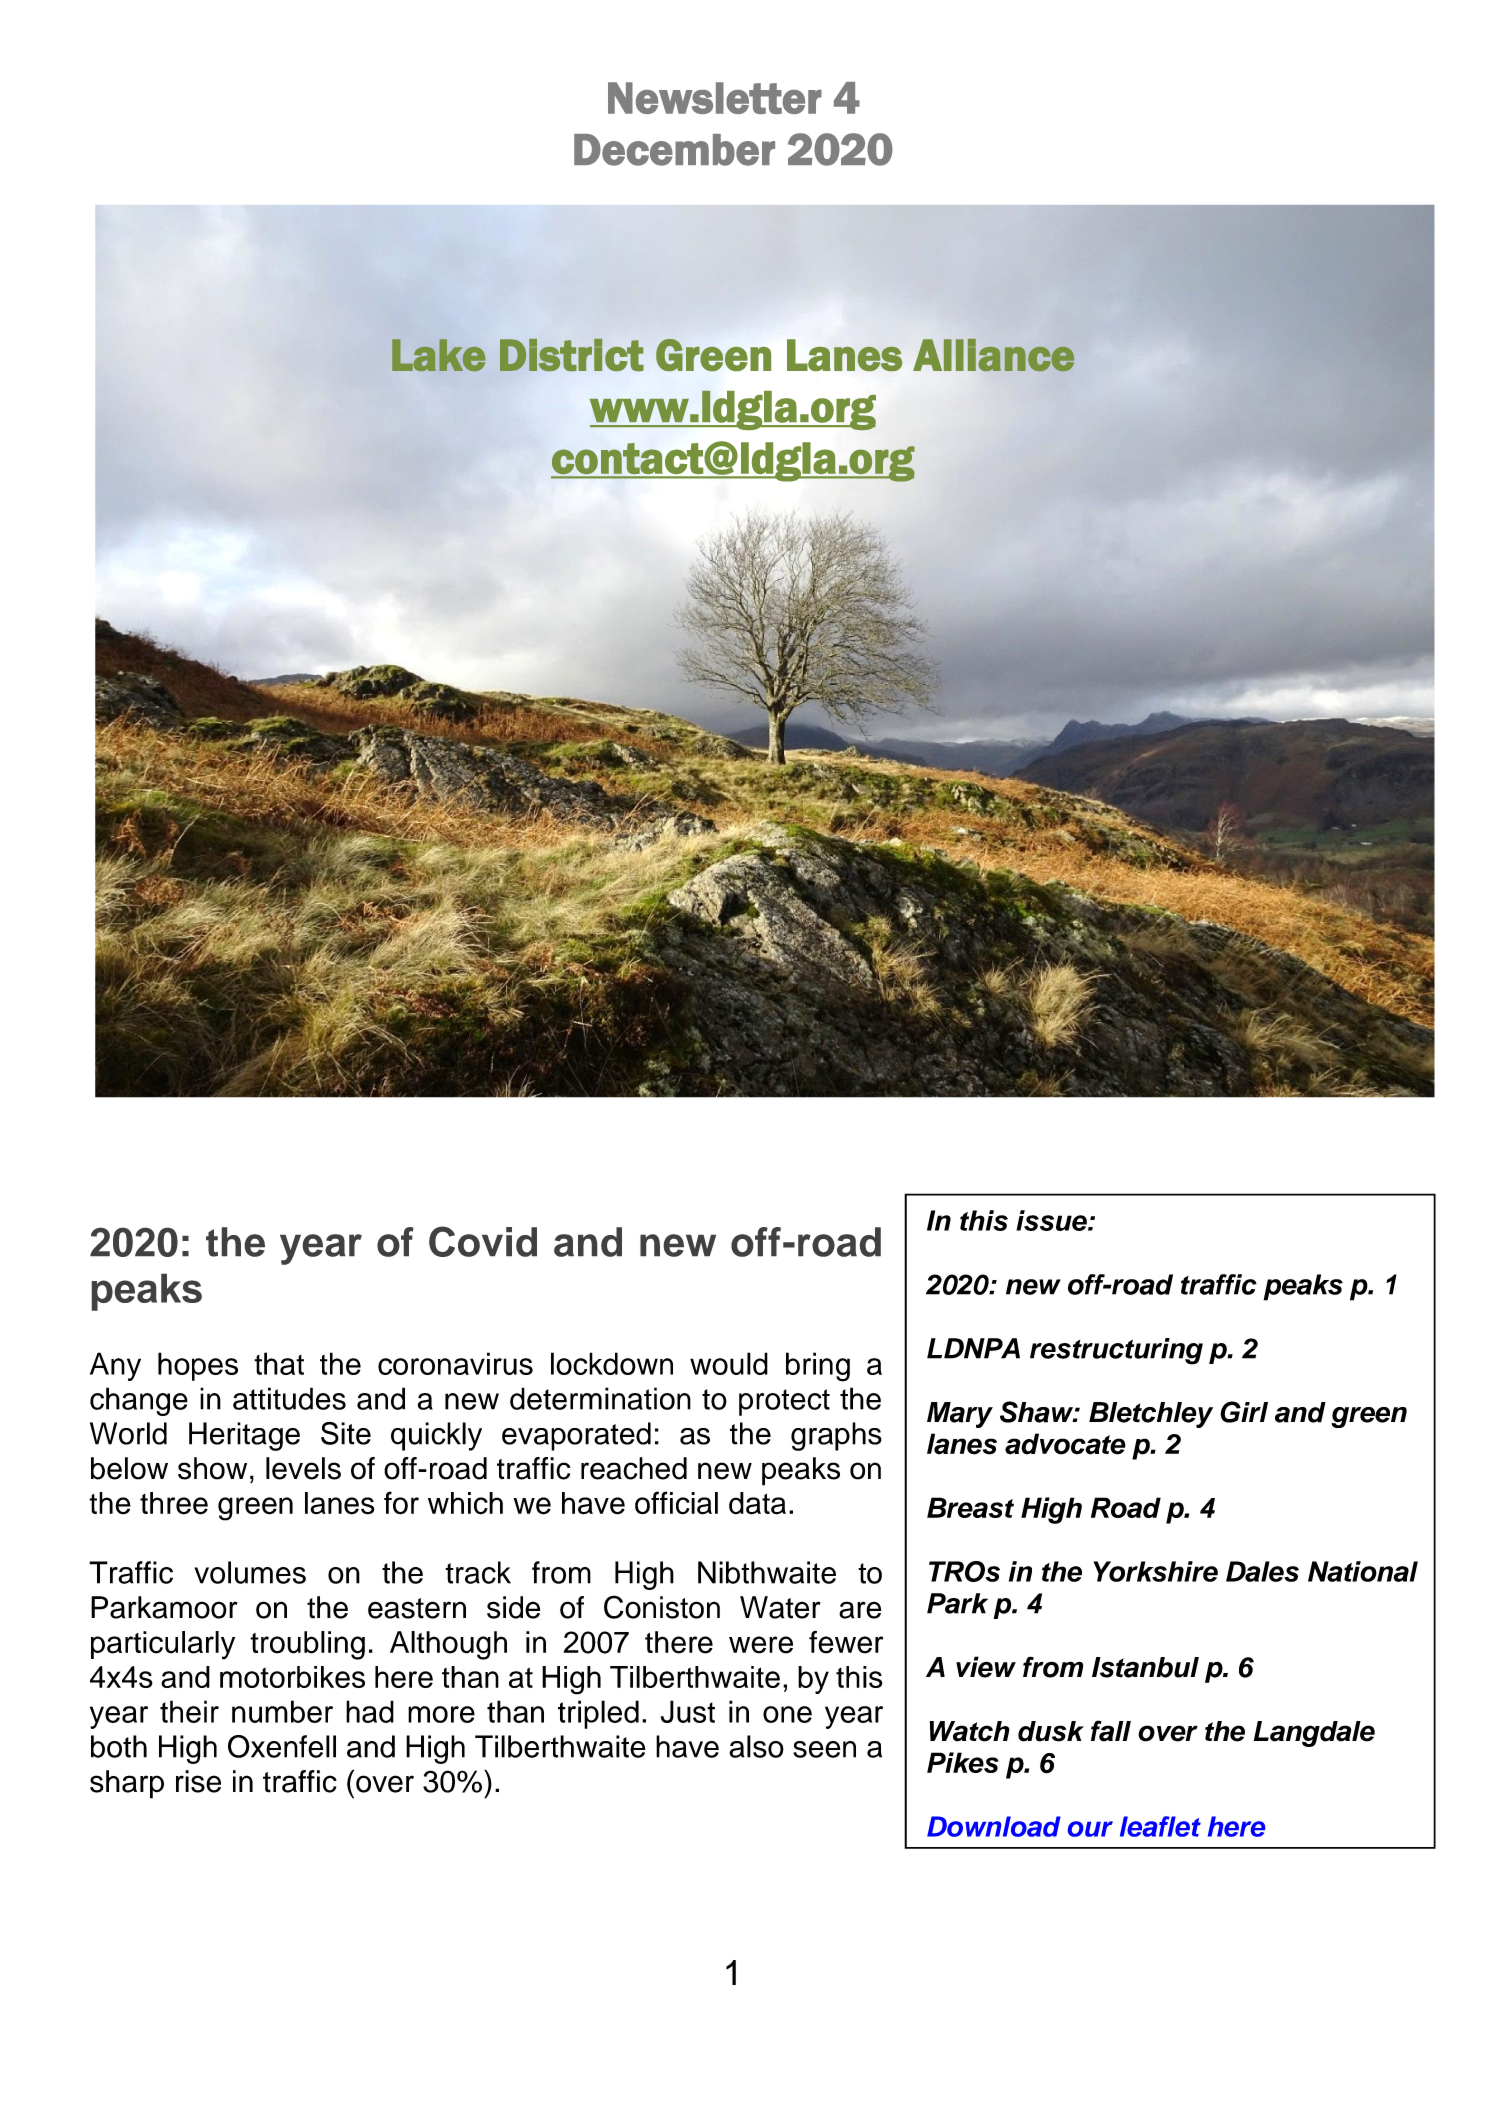 The image size is (1501, 2122). What do you see at coordinates (198, 1781) in the screenshot?
I see `rise` at bounding box center [198, 1781].
